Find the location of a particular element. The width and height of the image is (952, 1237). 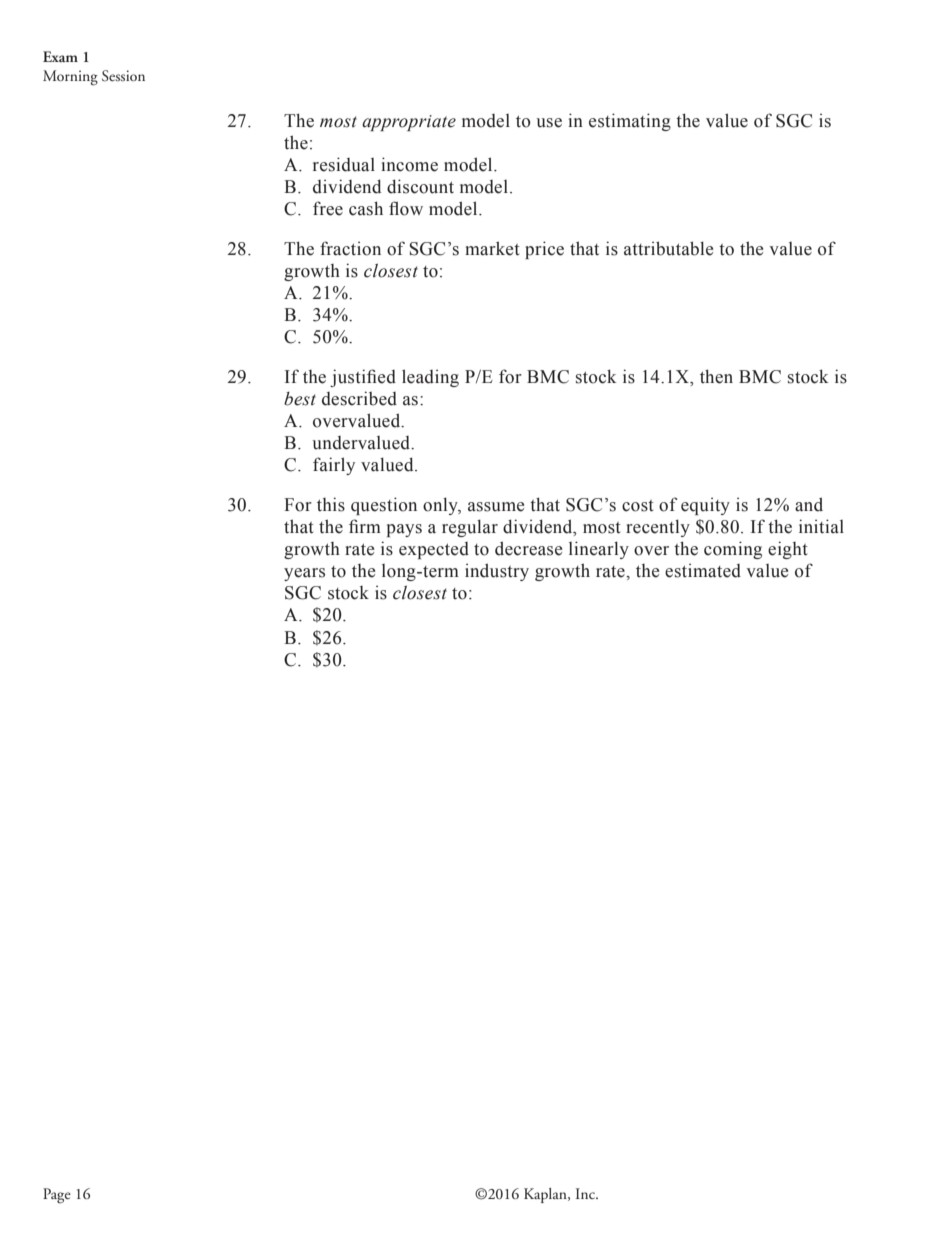

coming is located at coordinates (733, 550).
